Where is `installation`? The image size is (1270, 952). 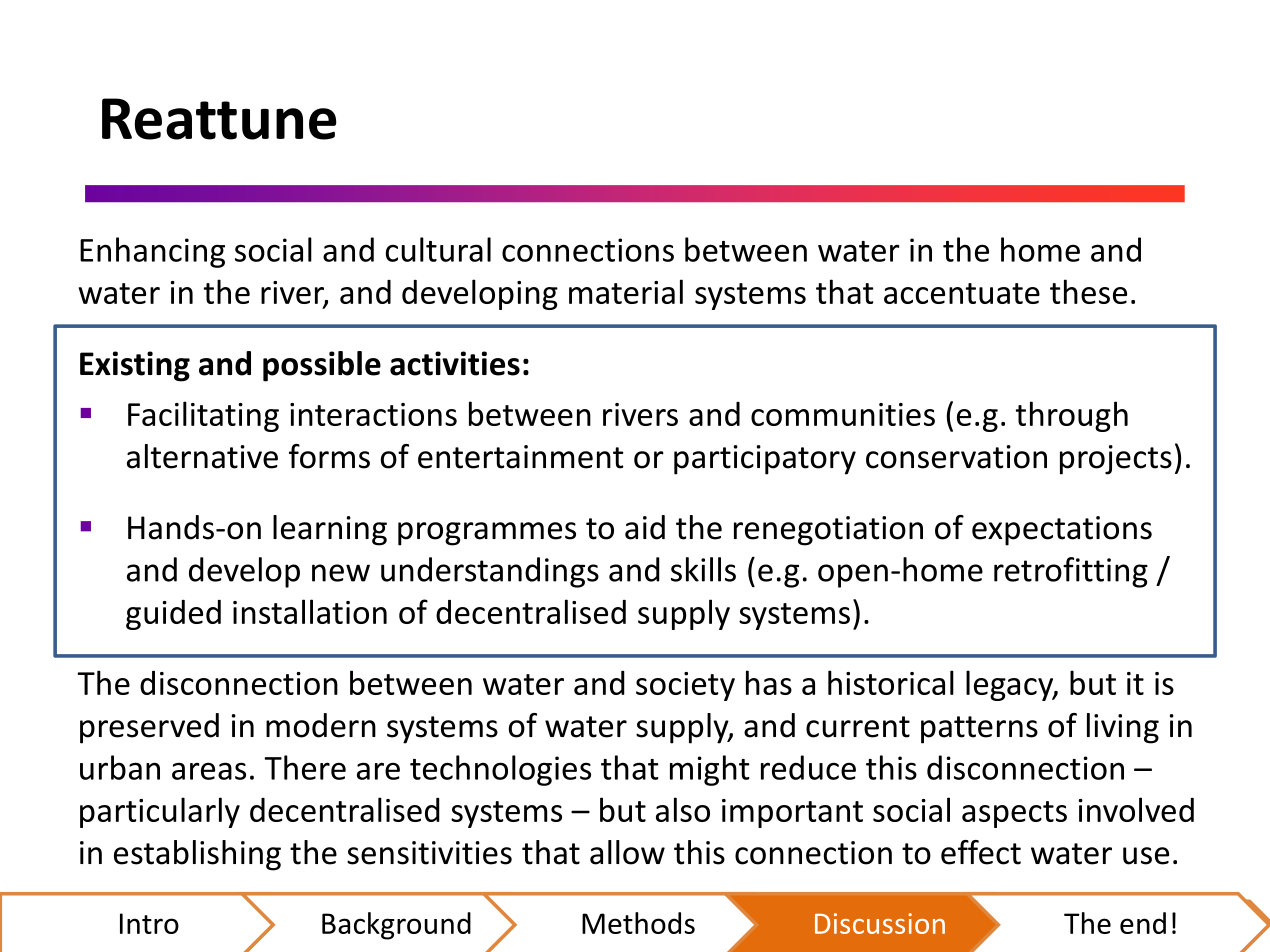 installation is located at coordinates (310, 611).
